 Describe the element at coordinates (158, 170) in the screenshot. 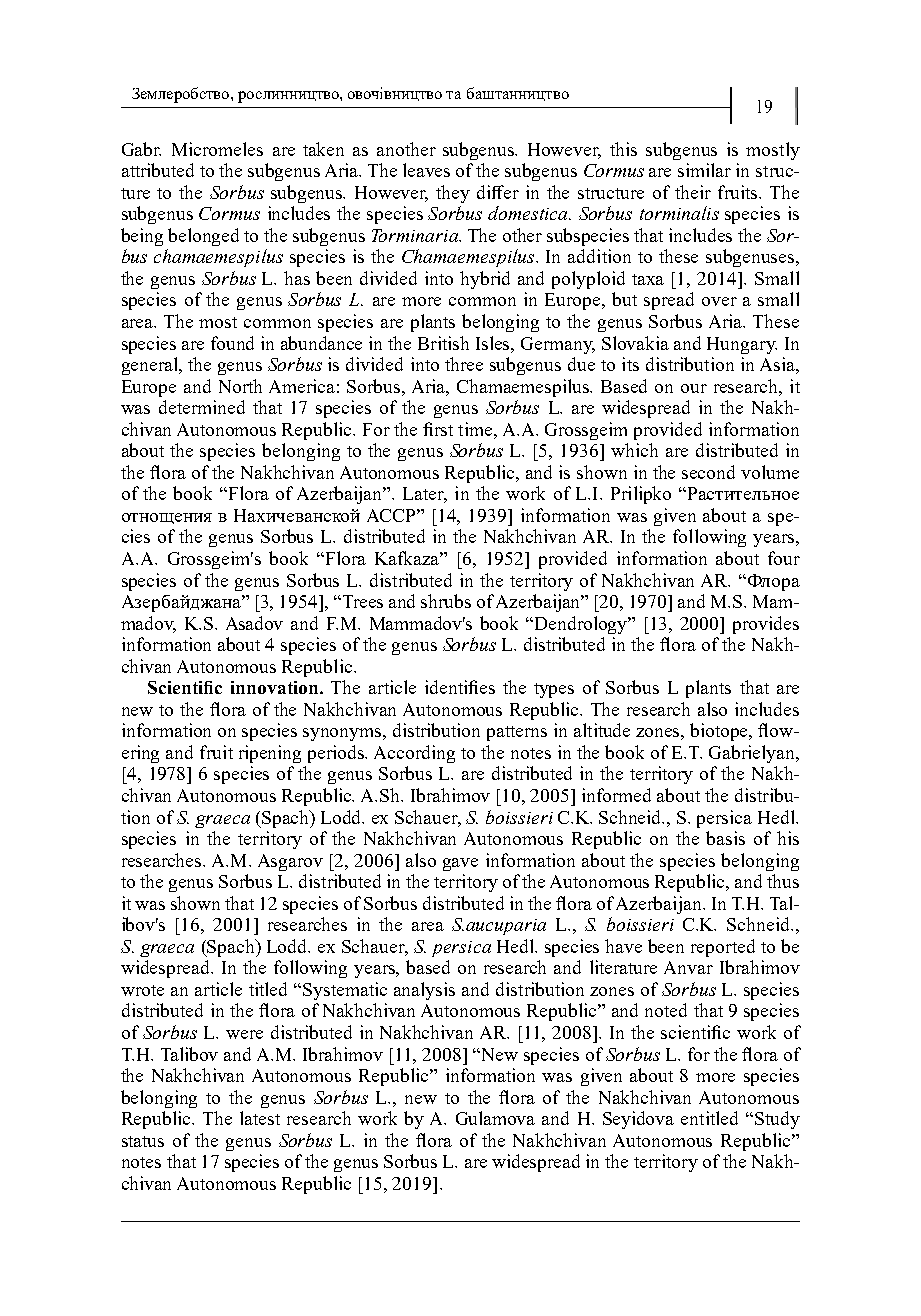

I see `attributed` at that location.
